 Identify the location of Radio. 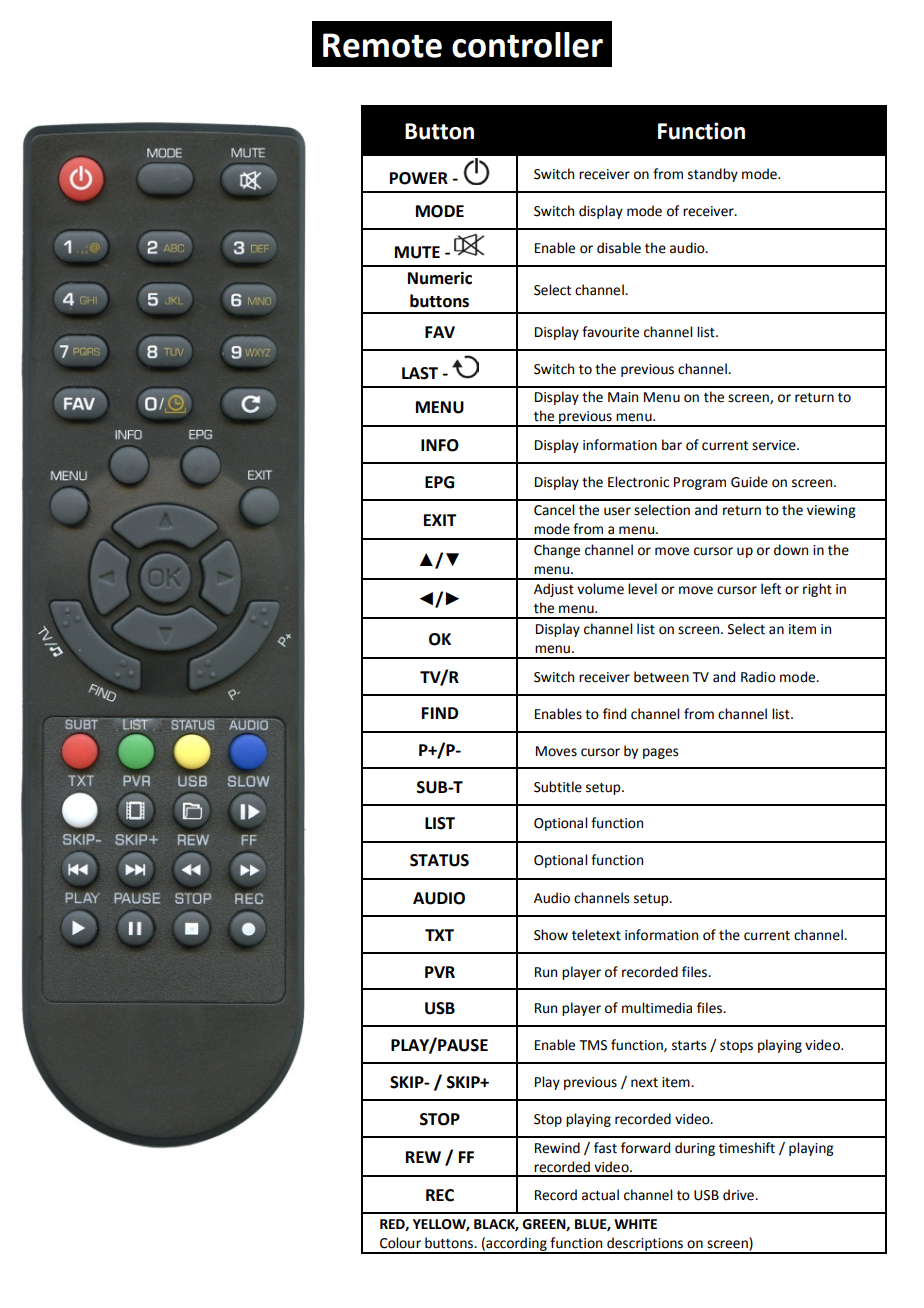
(758, 677).
